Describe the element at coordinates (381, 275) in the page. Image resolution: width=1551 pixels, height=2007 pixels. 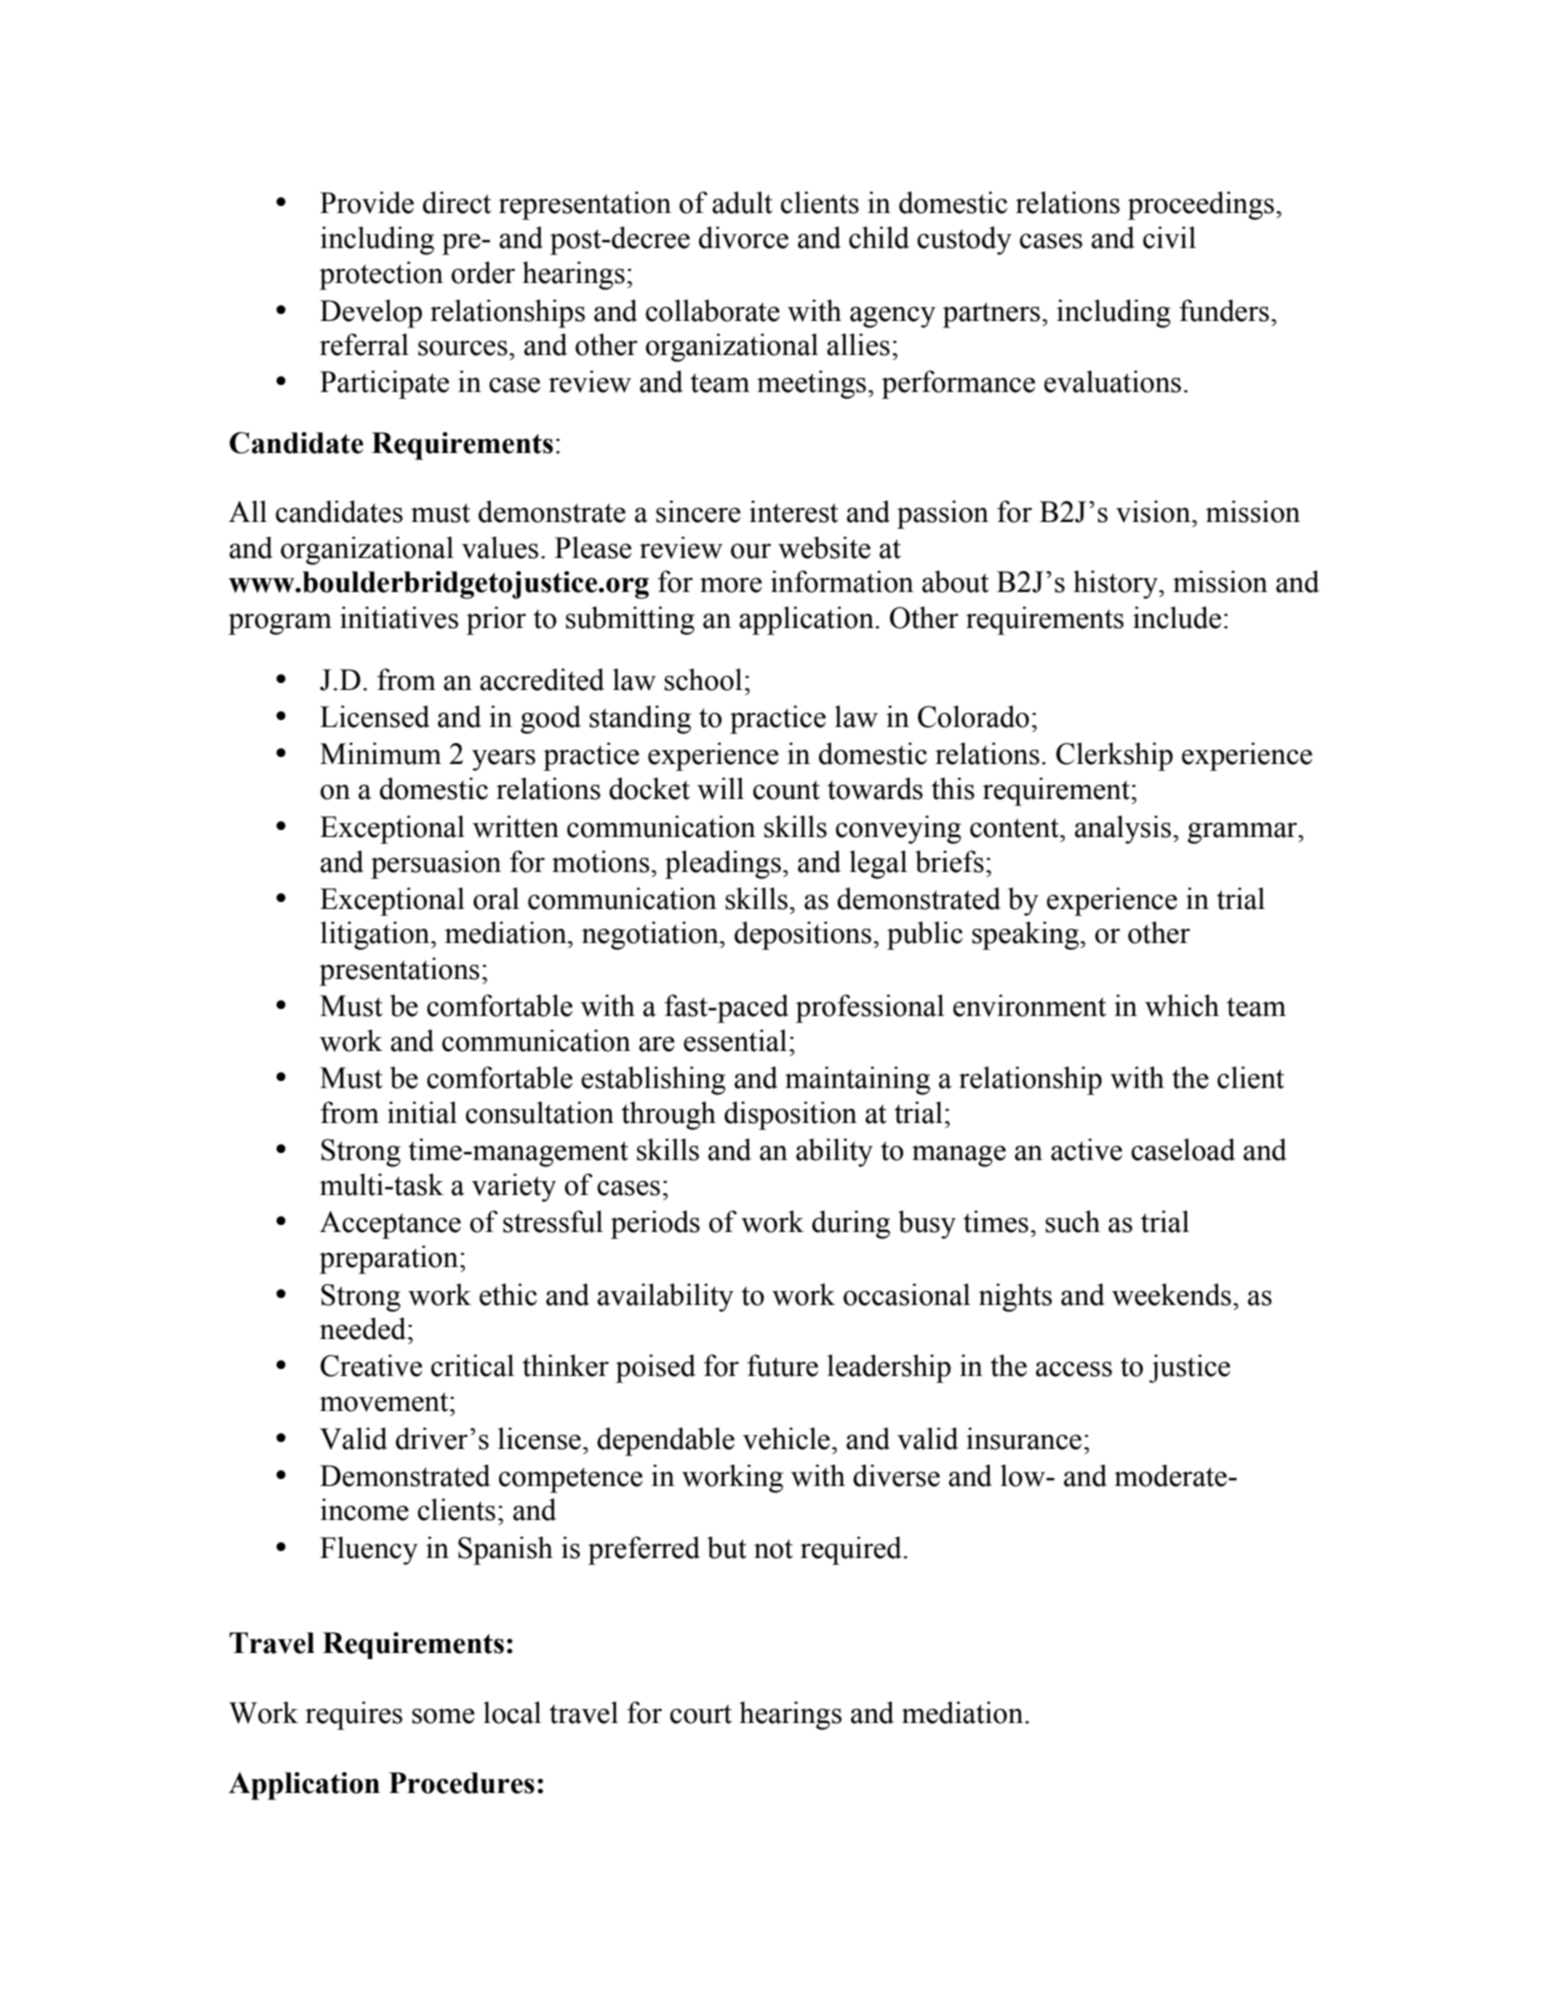
I see `protection` at that location.
